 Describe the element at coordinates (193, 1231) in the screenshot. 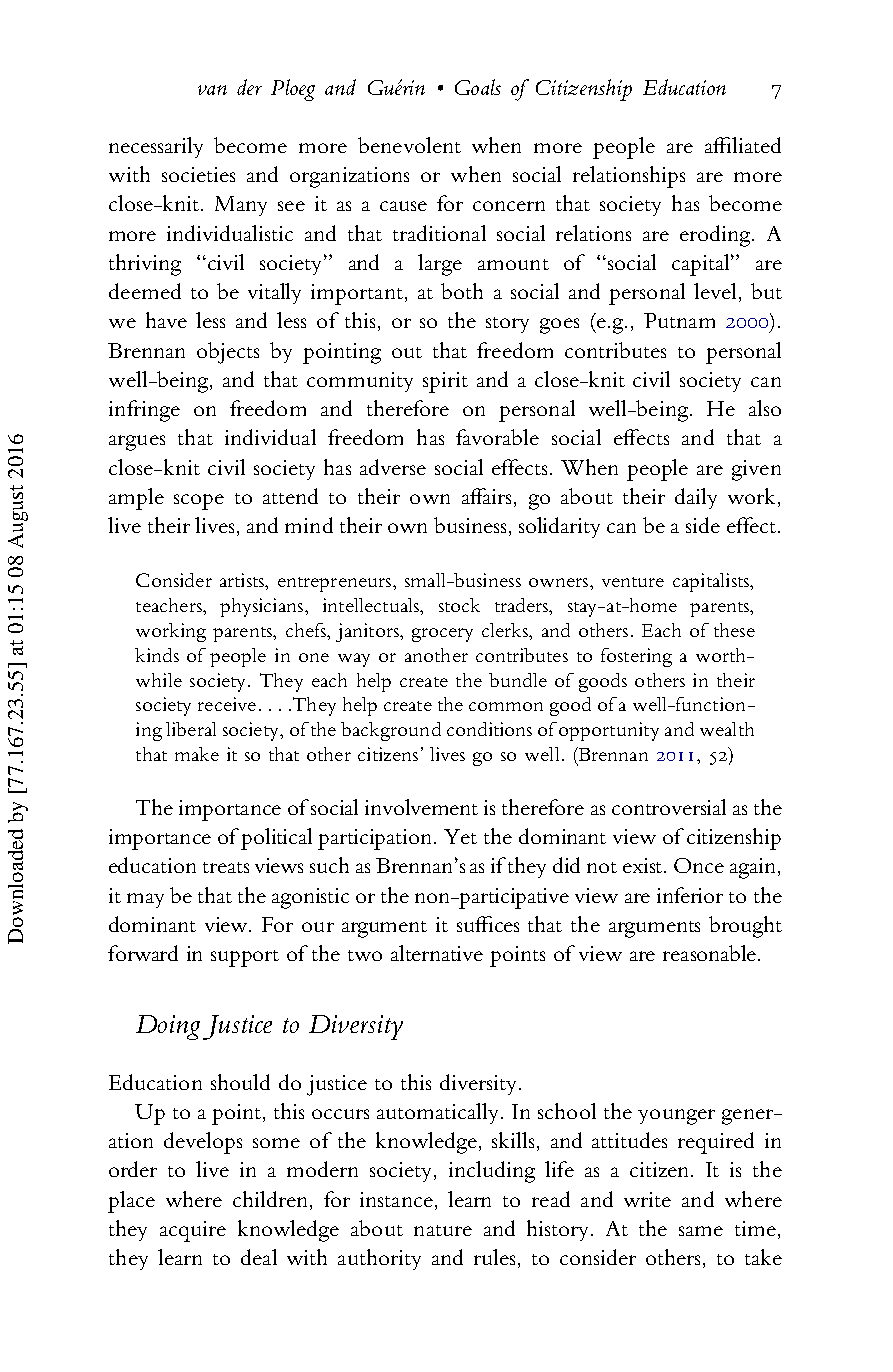

I see `acquire` at that location.
